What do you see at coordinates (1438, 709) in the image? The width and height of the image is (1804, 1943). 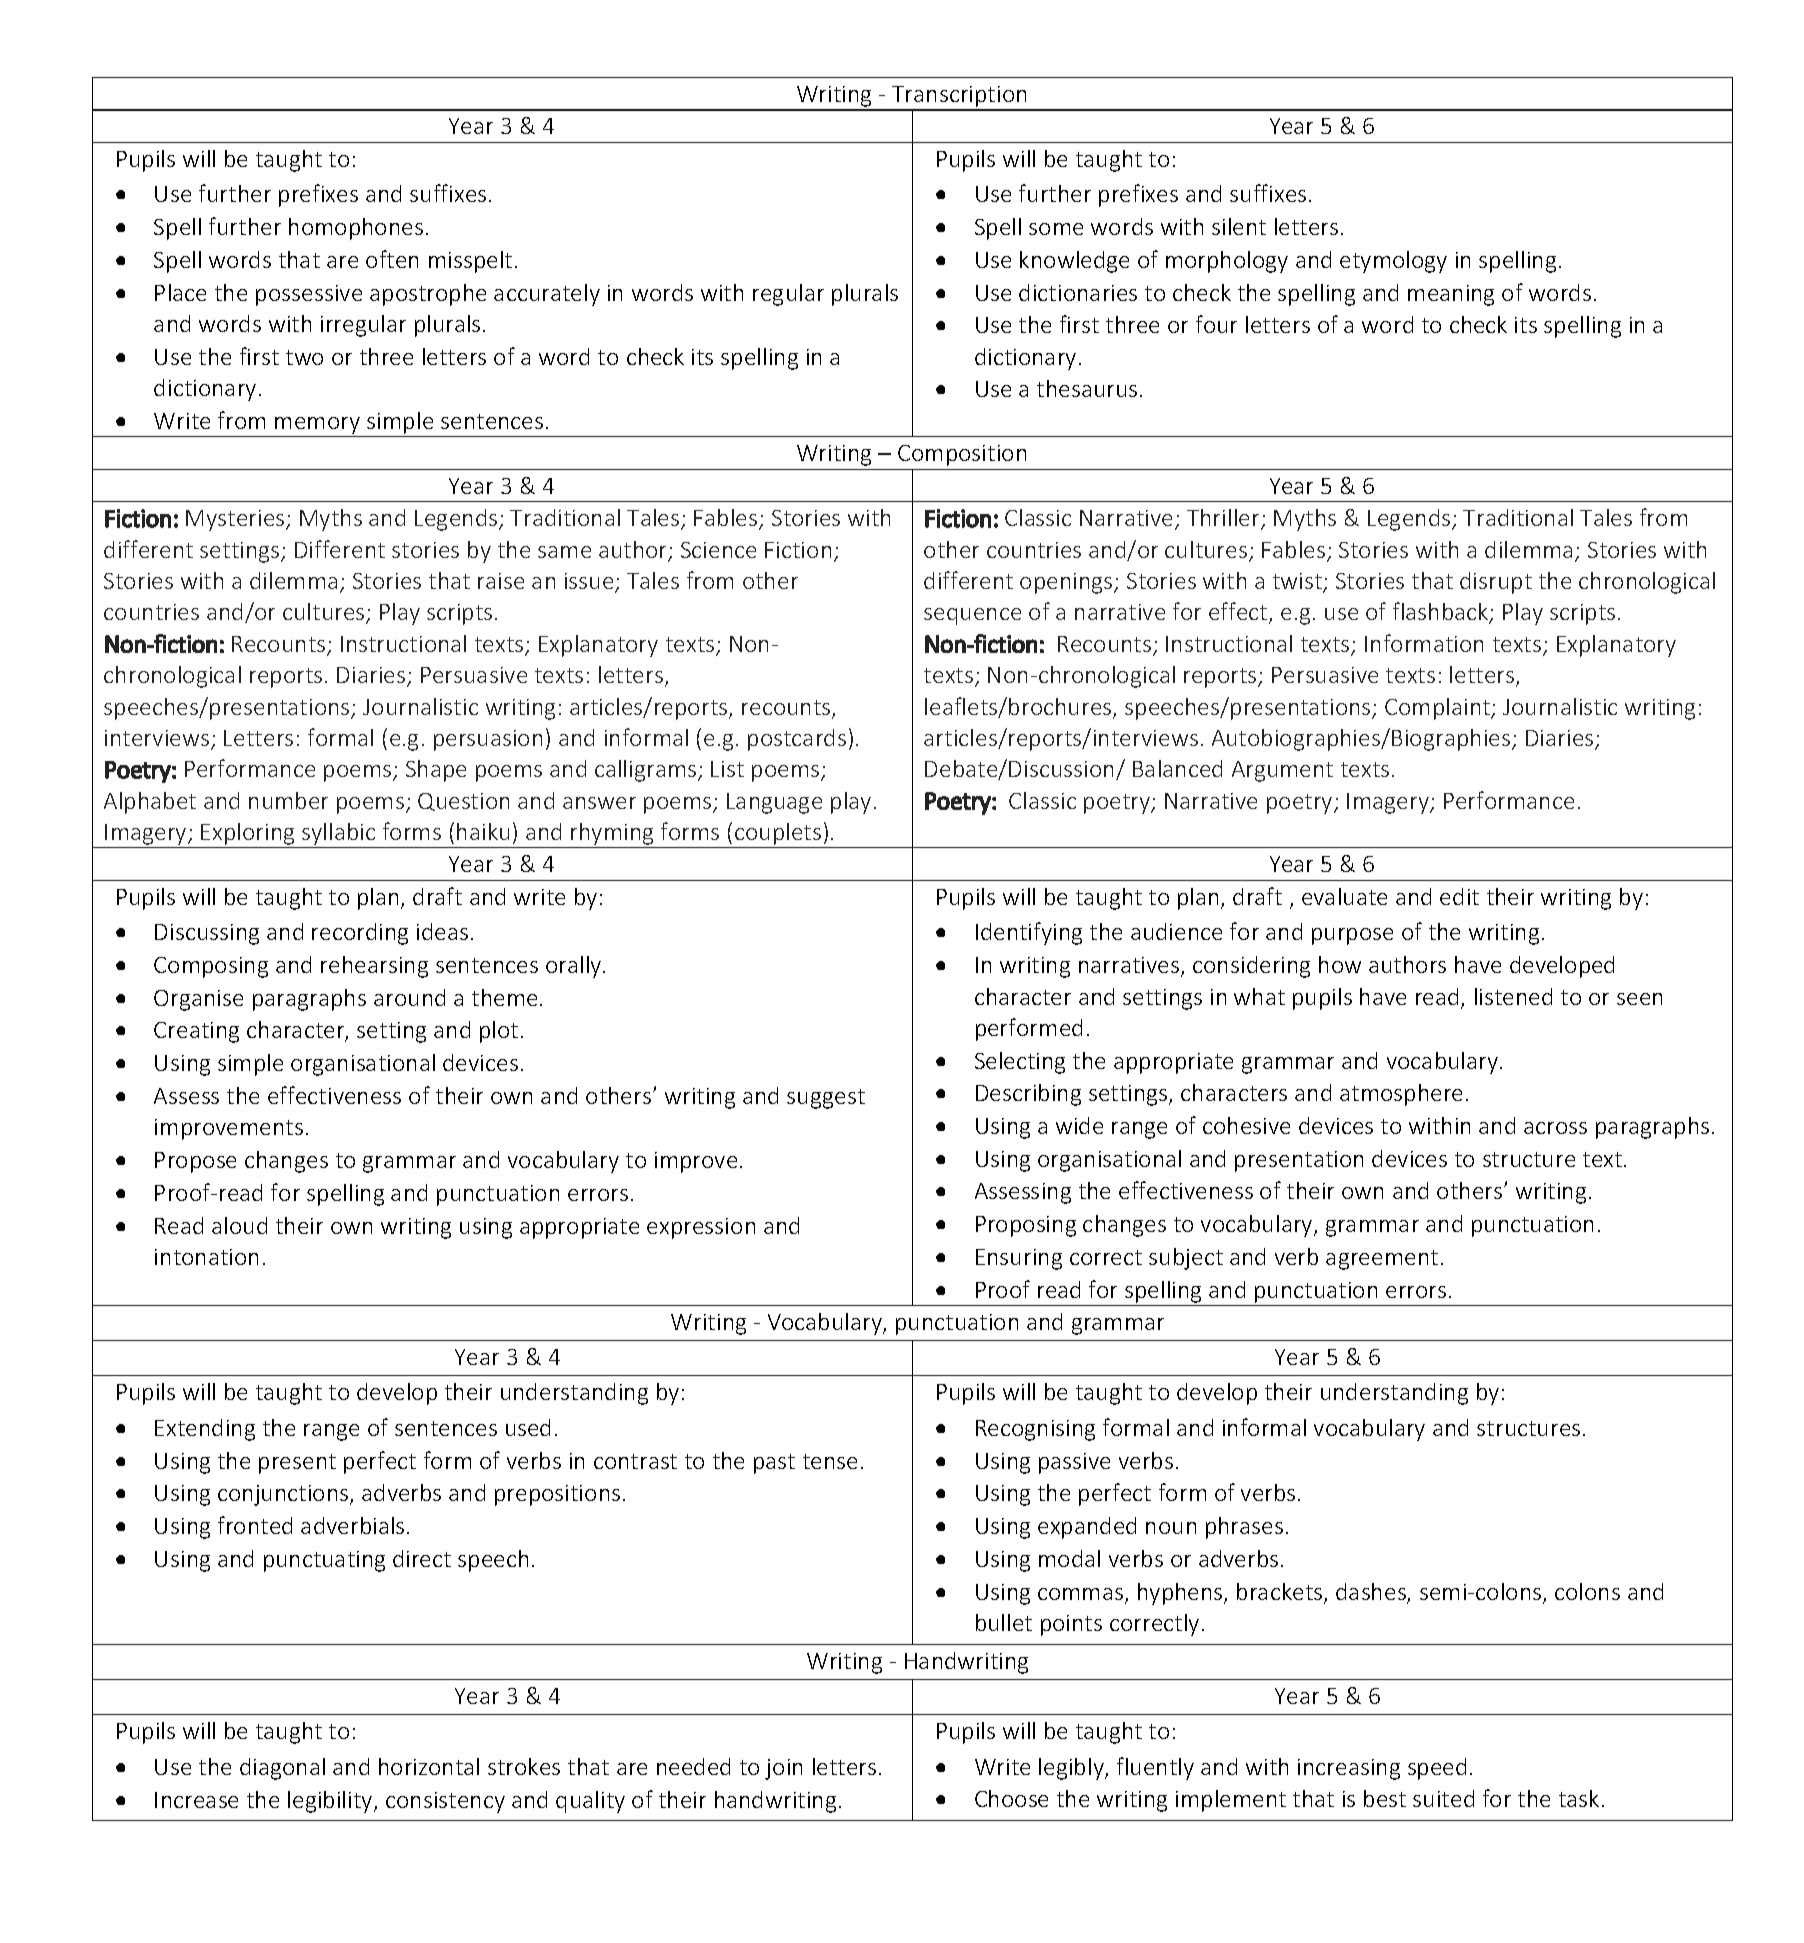 I see `Complaint` at bounding box center [1438, 709].
